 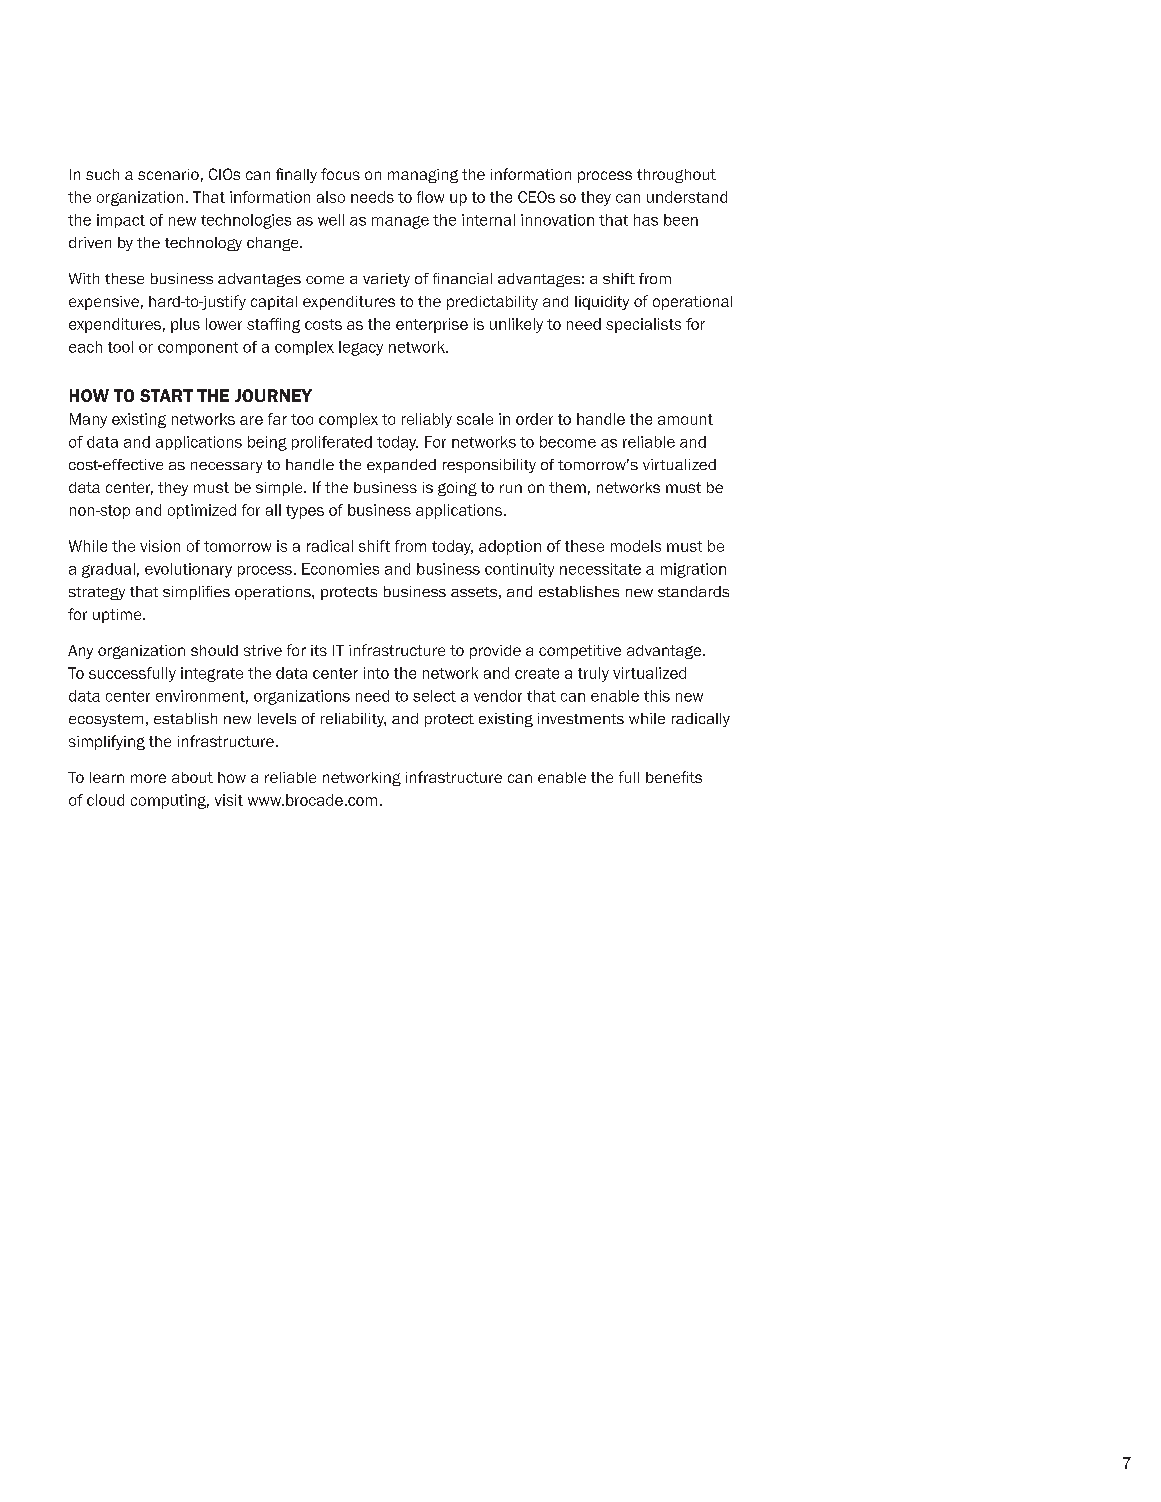 I want to click on scenario, so click(x=168, y=174).
